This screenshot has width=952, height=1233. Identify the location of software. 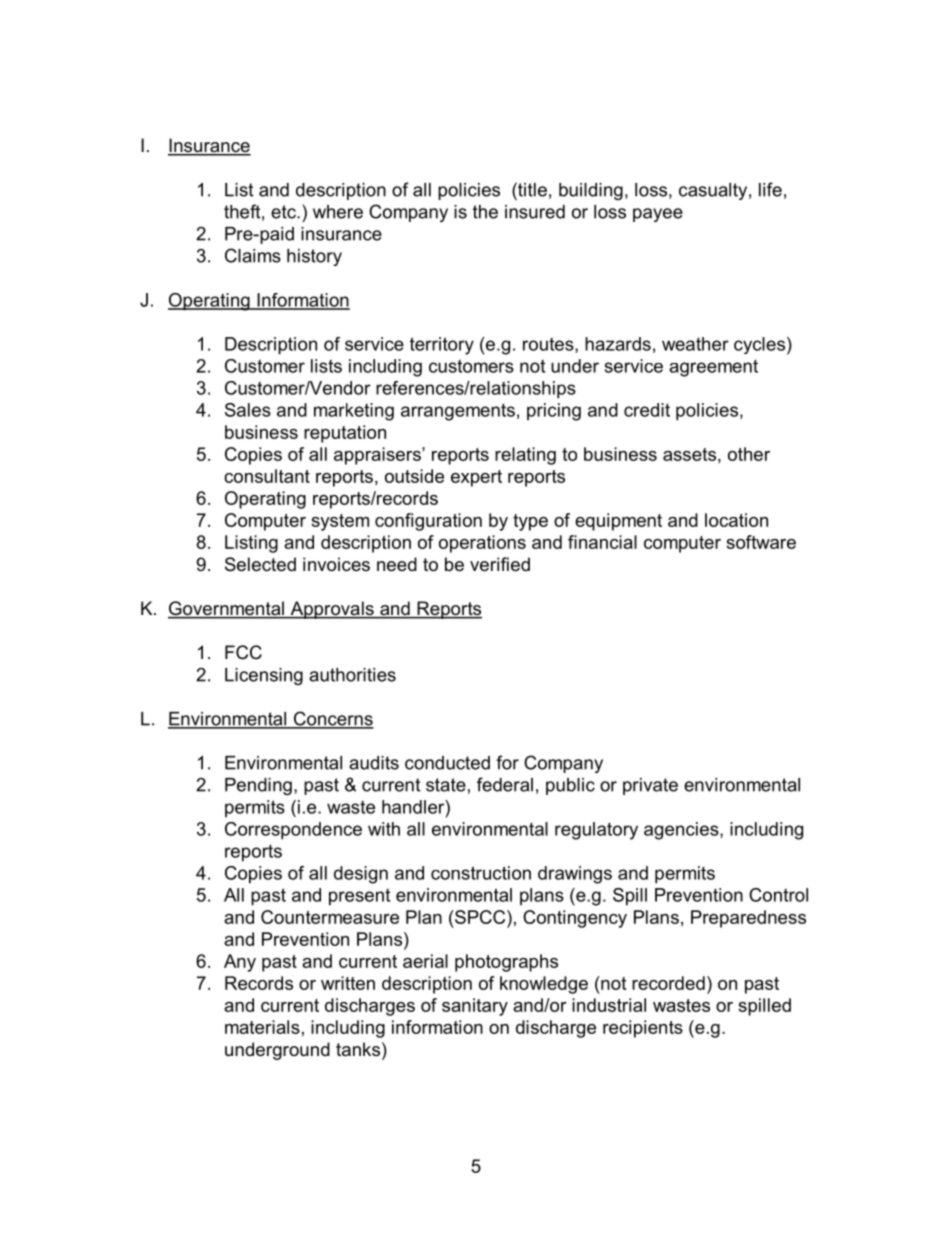
(761, 542).
